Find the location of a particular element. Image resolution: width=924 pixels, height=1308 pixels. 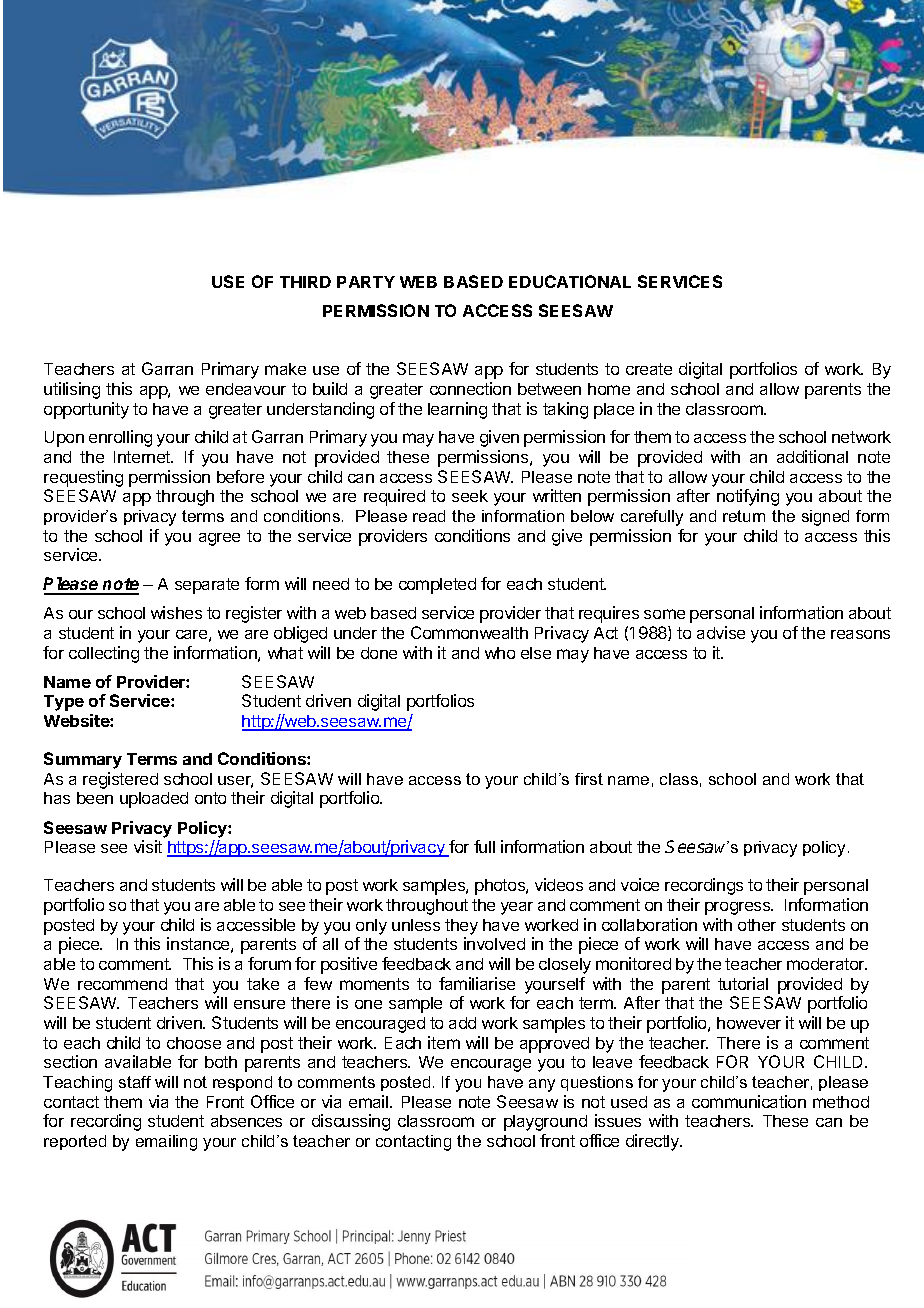

create is located at coordinates (649, 369).
